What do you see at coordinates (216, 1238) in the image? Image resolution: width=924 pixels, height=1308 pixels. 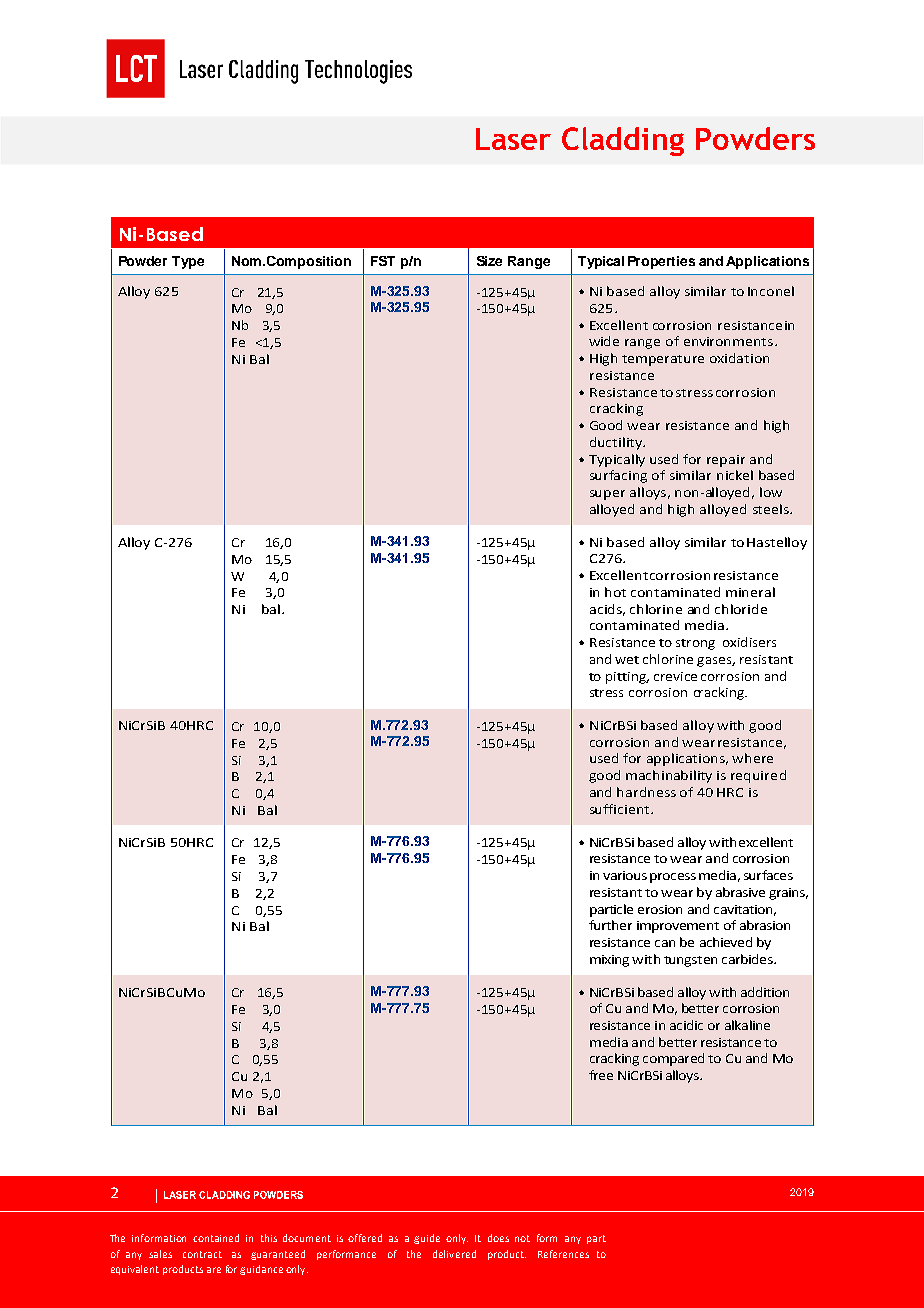 I see `contained` at bounding box center [216, 1238].
